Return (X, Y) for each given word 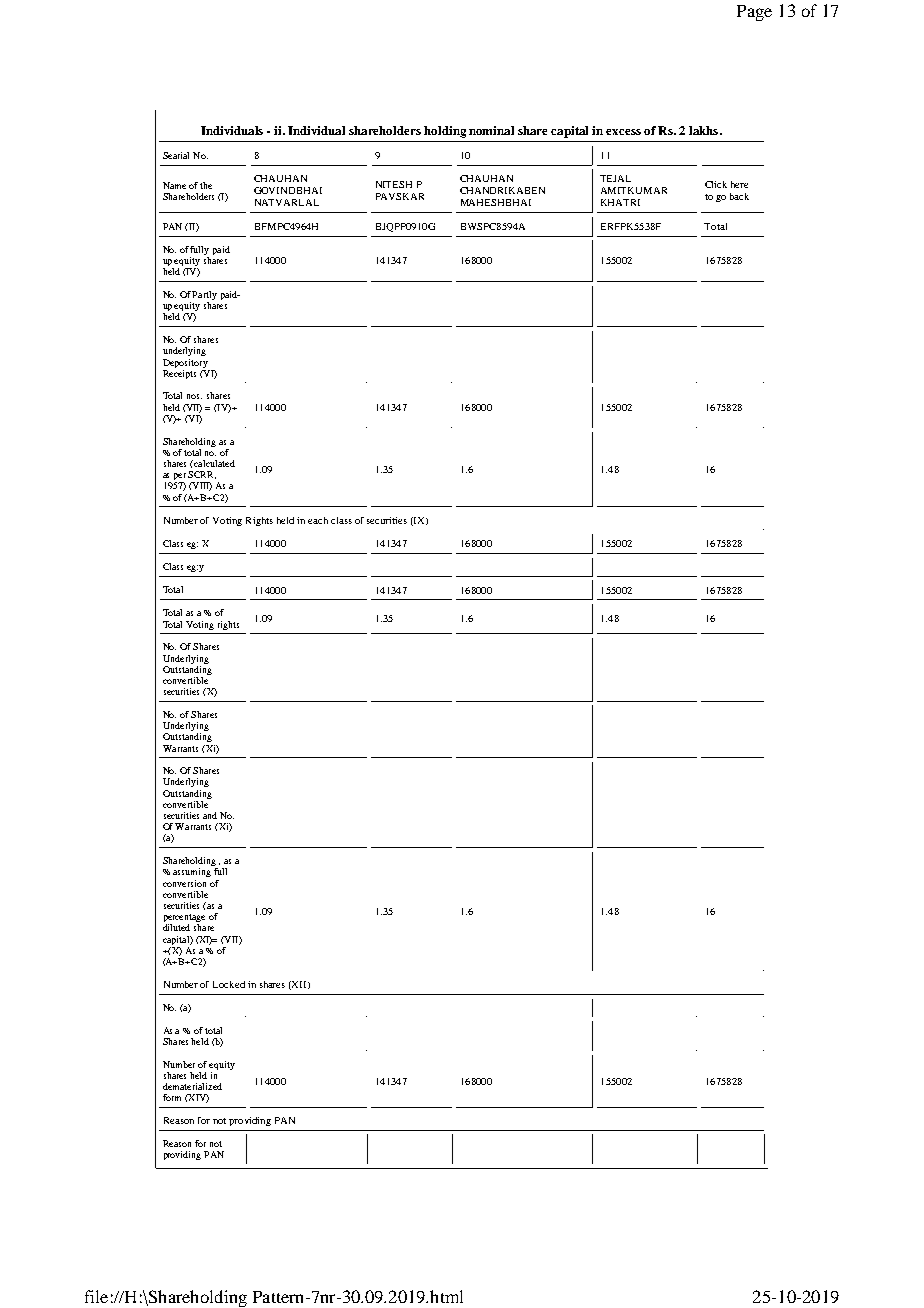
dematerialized (192, 1086)
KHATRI (620, 202)
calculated (213, 463)
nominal (491, 130)
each (318, 520)
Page (754, 13)
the (206, 185)
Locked (229, 984)
